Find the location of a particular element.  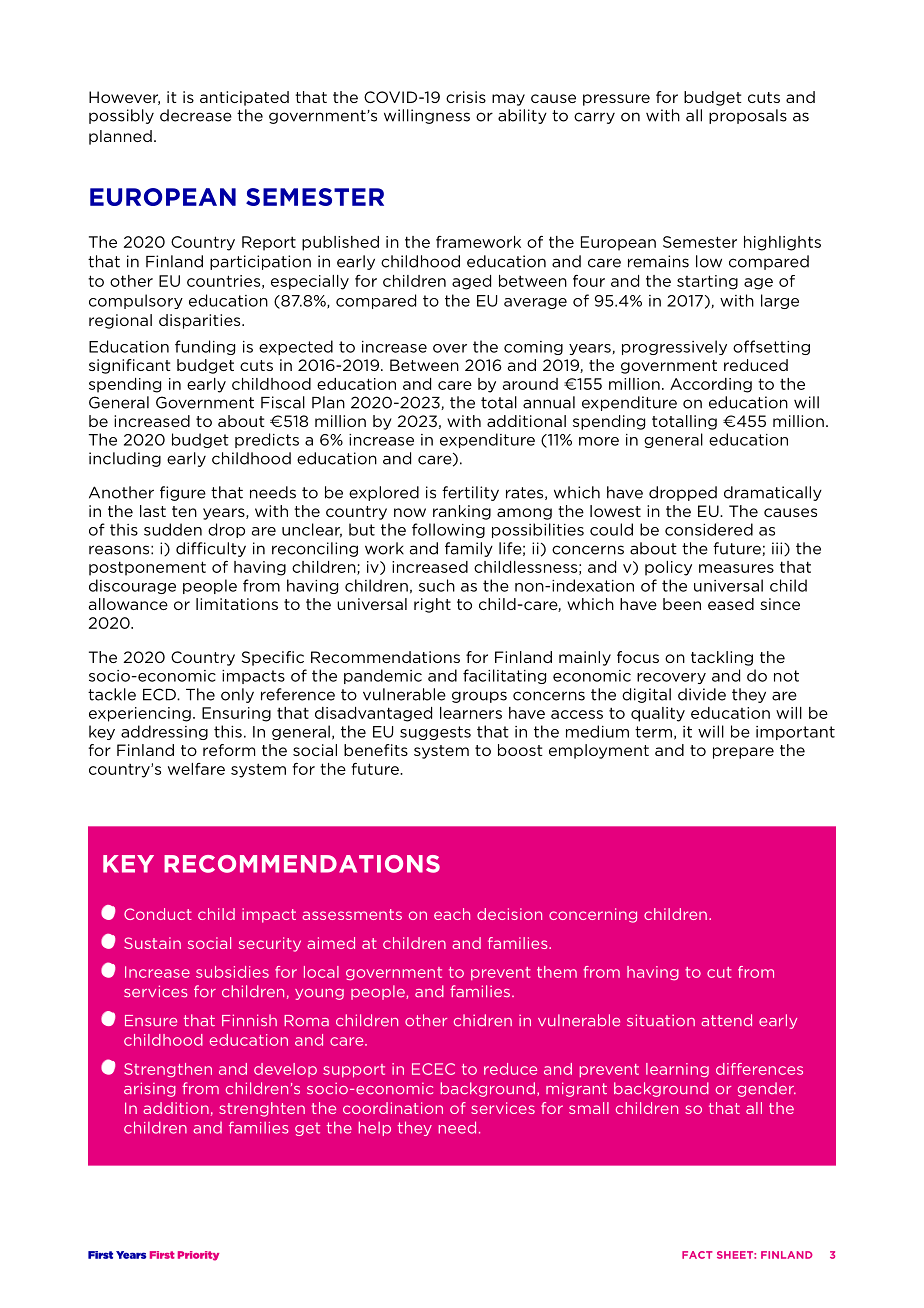

help is located at coordinates (375, 1128).
